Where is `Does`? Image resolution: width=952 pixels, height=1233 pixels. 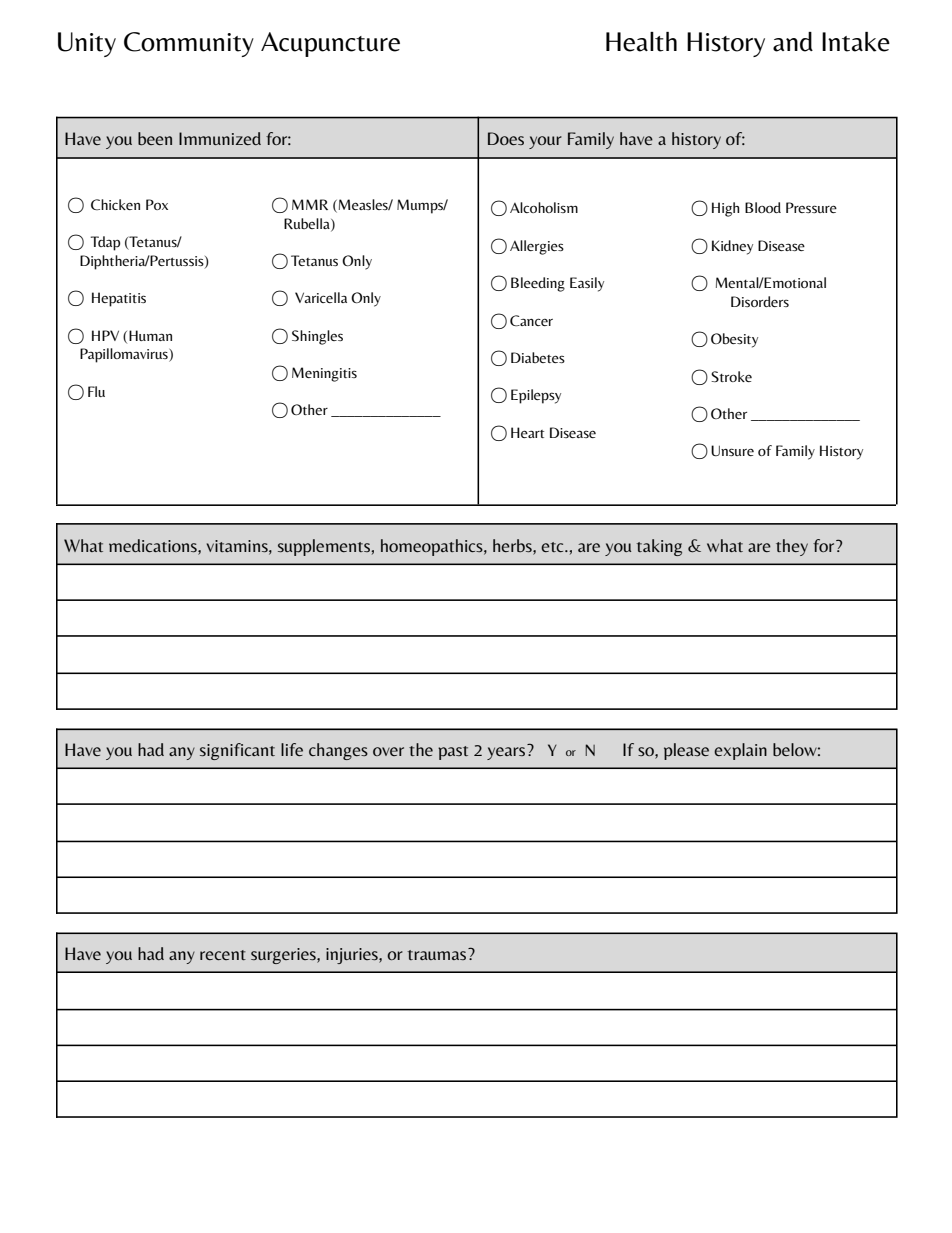
Does is located at coordinates (506, 138).
